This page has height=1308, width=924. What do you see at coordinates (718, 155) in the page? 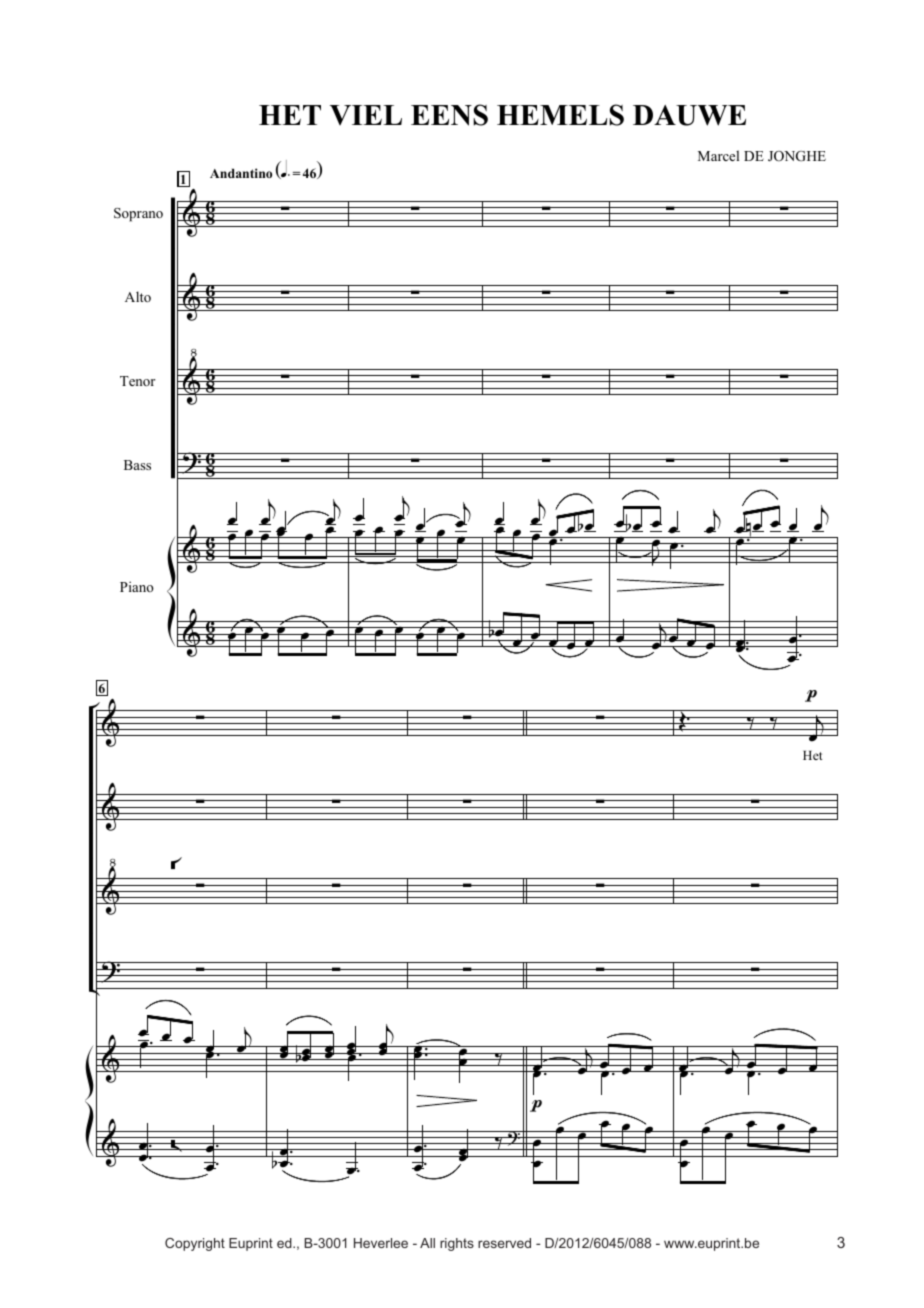
I see `Marcel` at bounding box center [718, 155].
